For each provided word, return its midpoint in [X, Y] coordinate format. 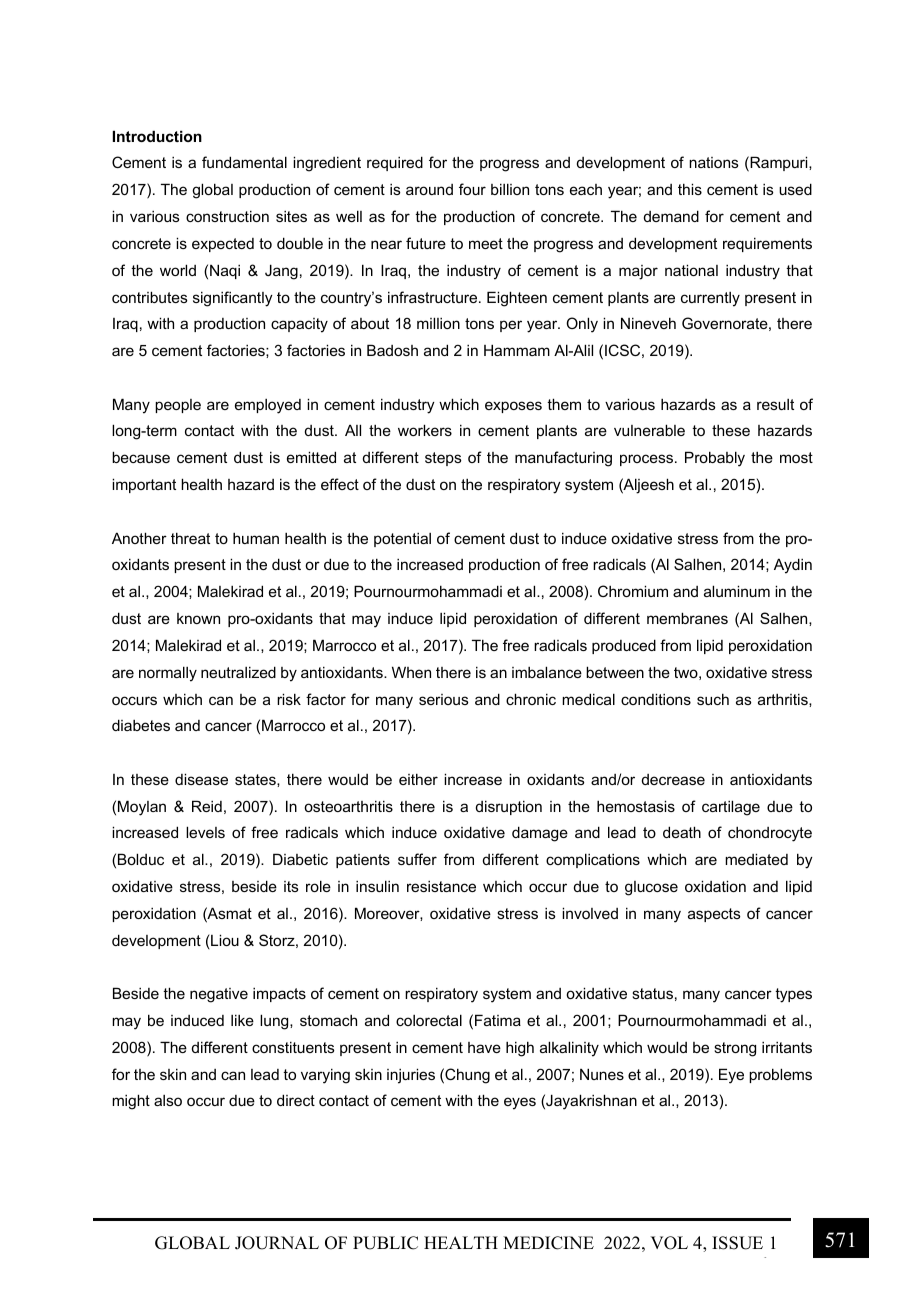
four [472, 189]
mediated [756, 859]
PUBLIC [385, 1243]
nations [714, 162]
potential [402, 540]
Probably [715, 459]
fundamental [244, 162]
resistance [441, 886]
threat [190, 538]
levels [205, 832]
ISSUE [737, 1243]
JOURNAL [277, 1243]
